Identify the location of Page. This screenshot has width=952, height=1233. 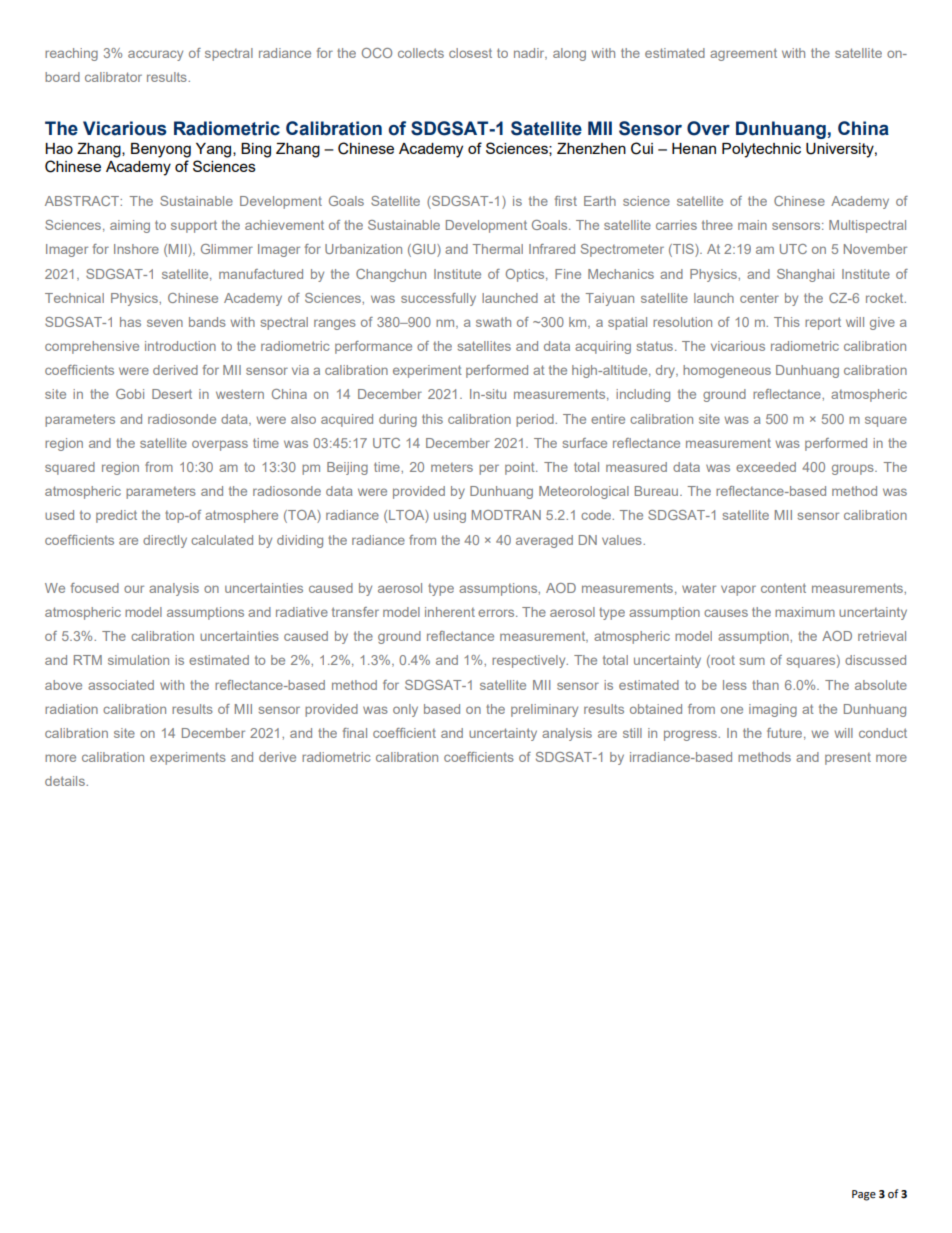
(864, 1195).
